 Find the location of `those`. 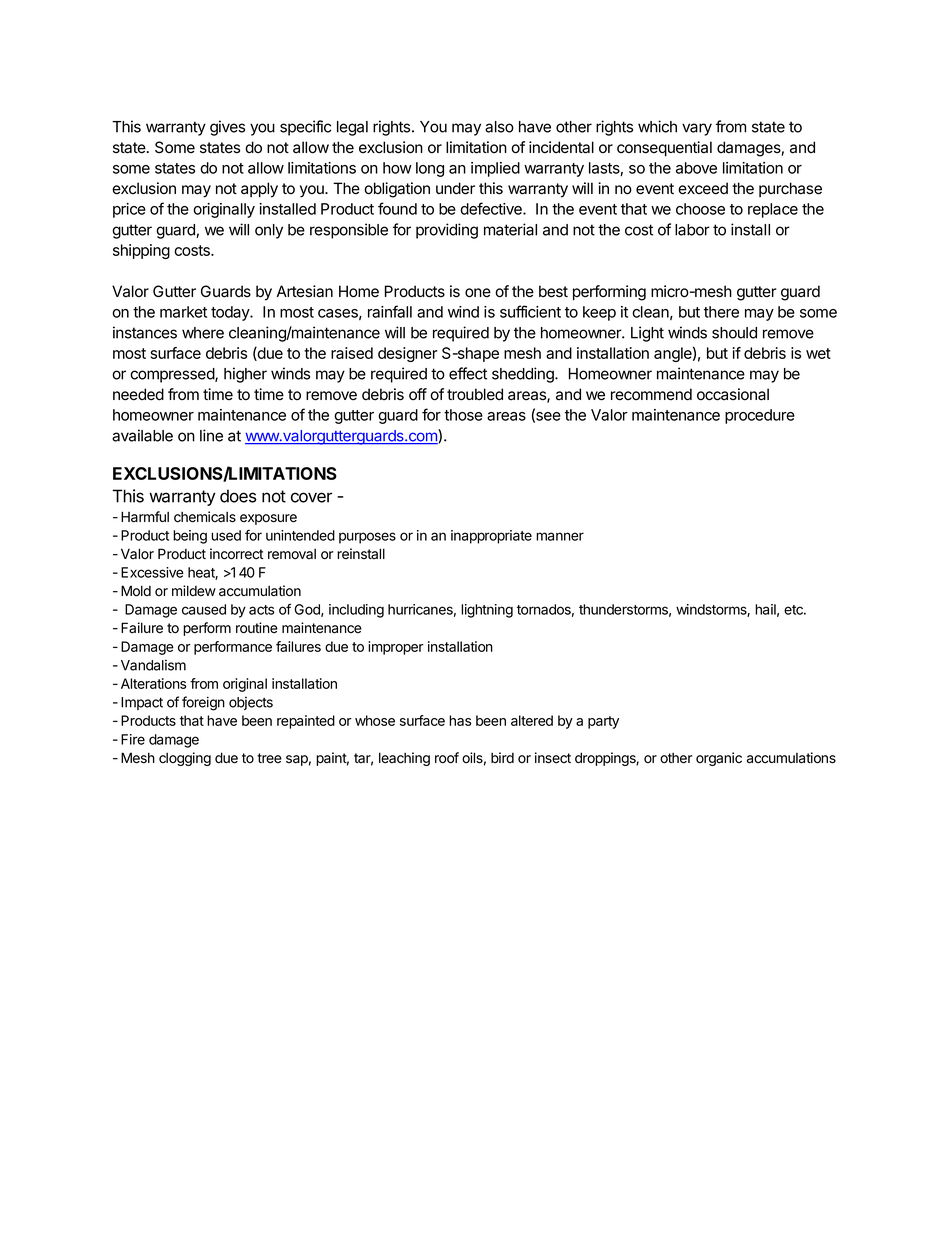

those is located at coordinates (463, 415).
